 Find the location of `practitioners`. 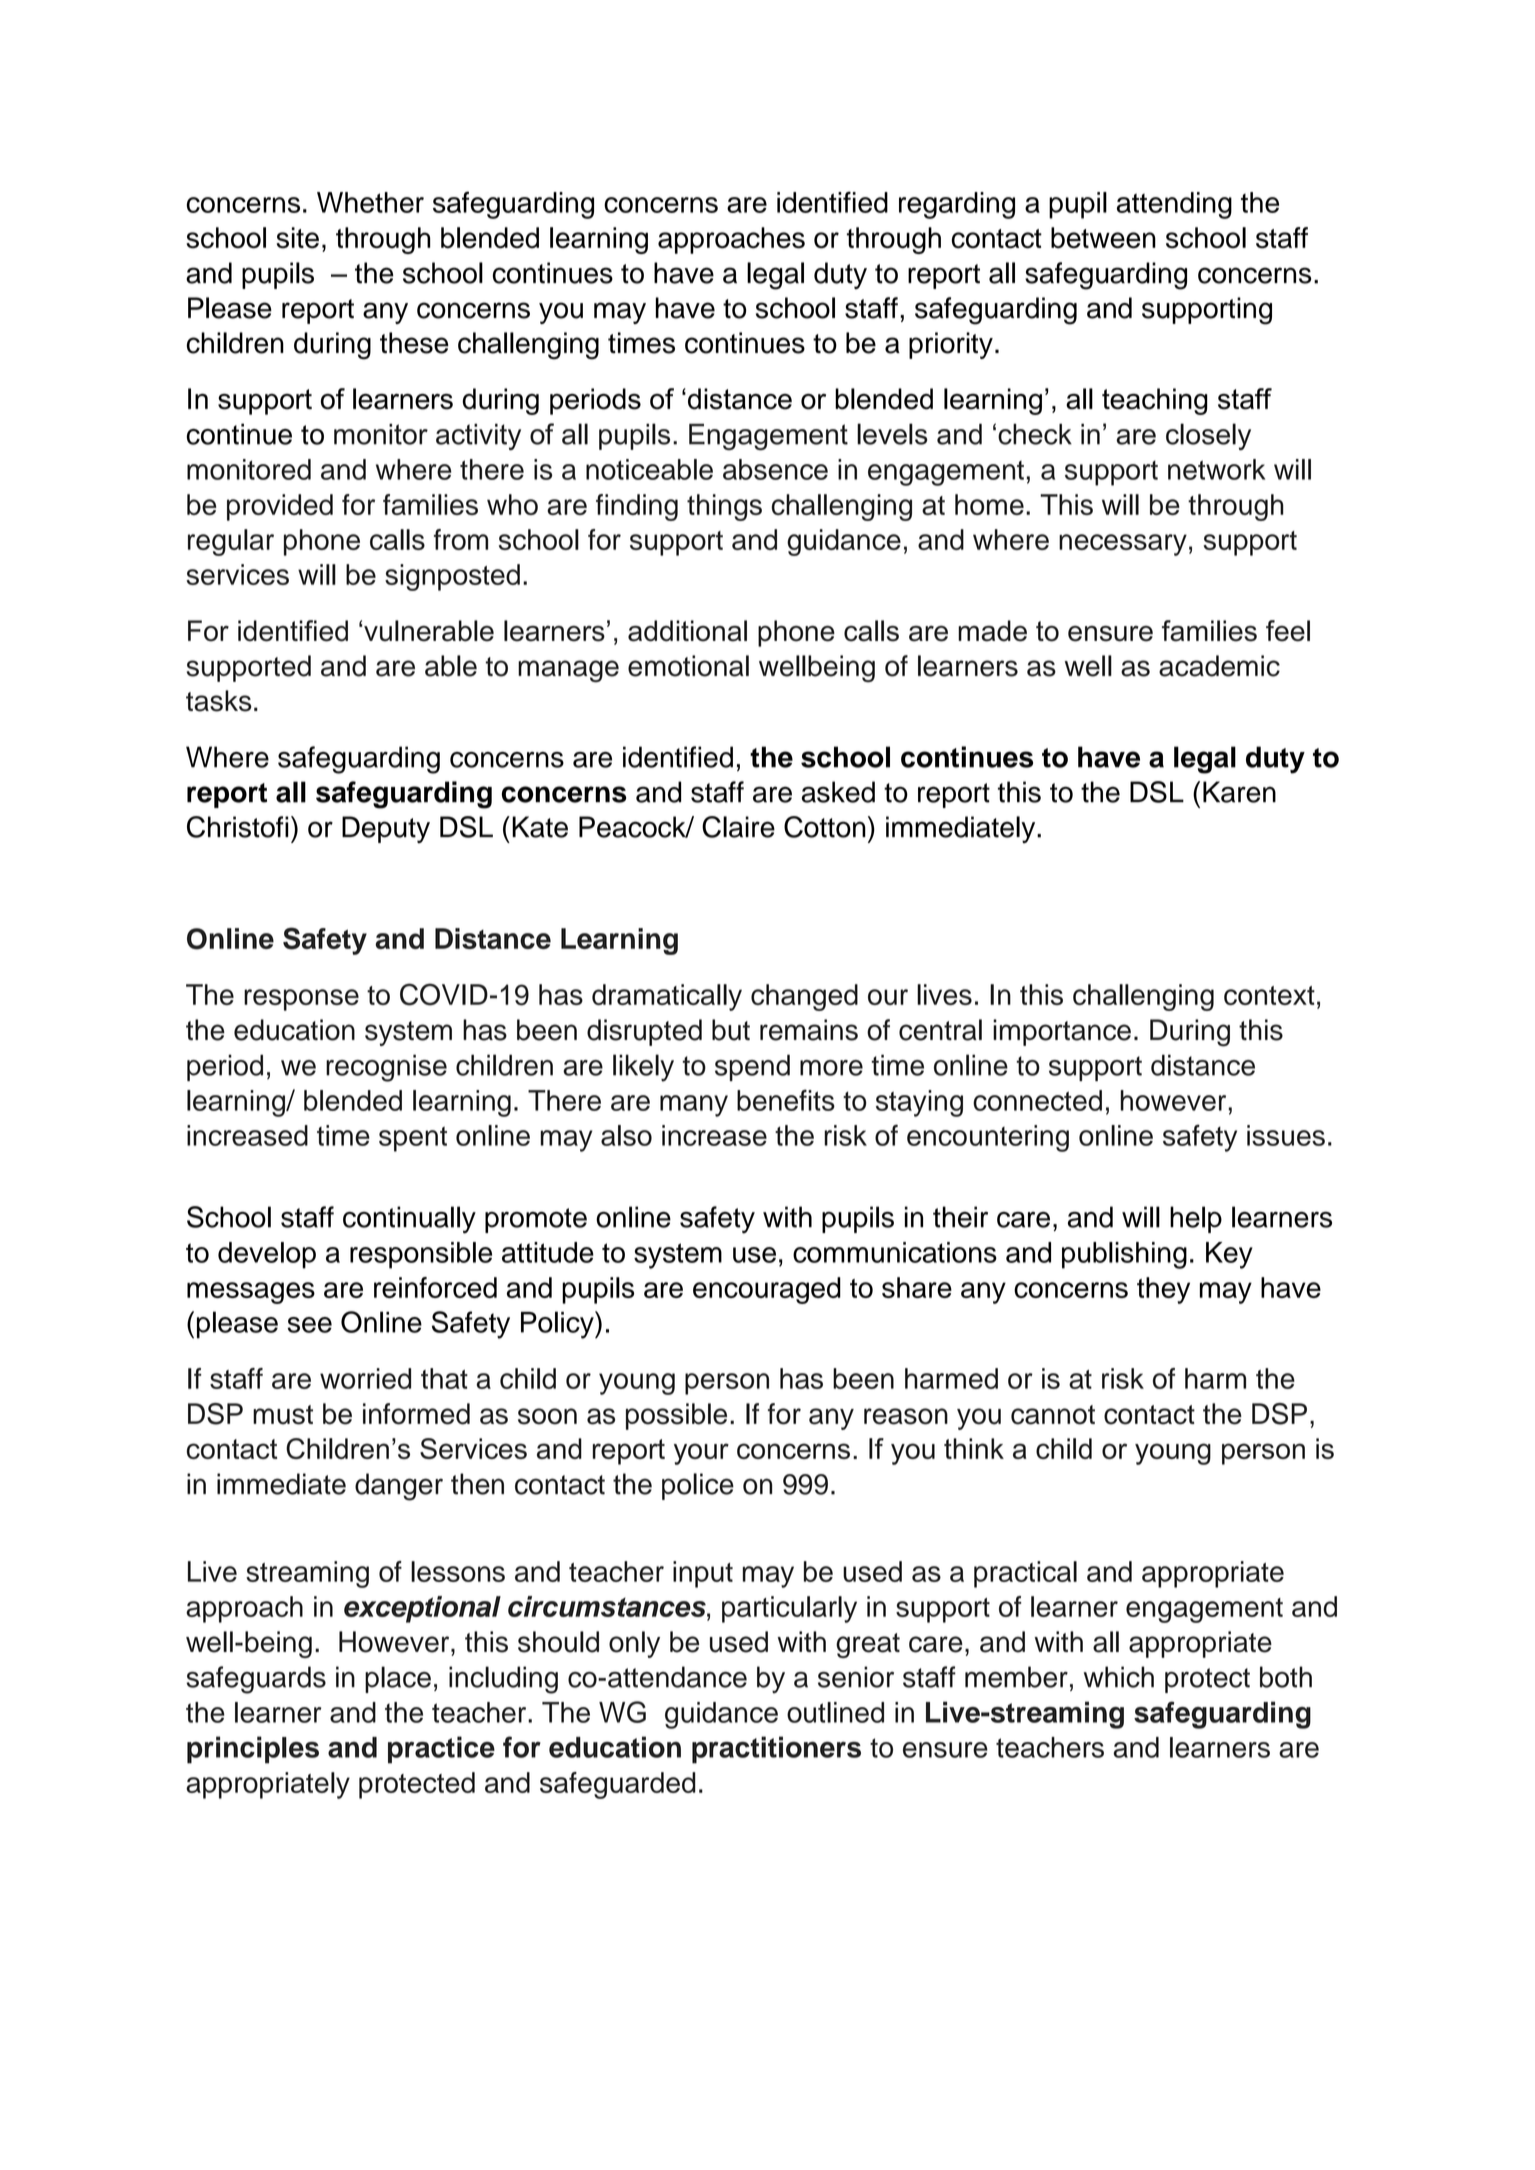

practitioners is located at coordinates (776, 1750).
